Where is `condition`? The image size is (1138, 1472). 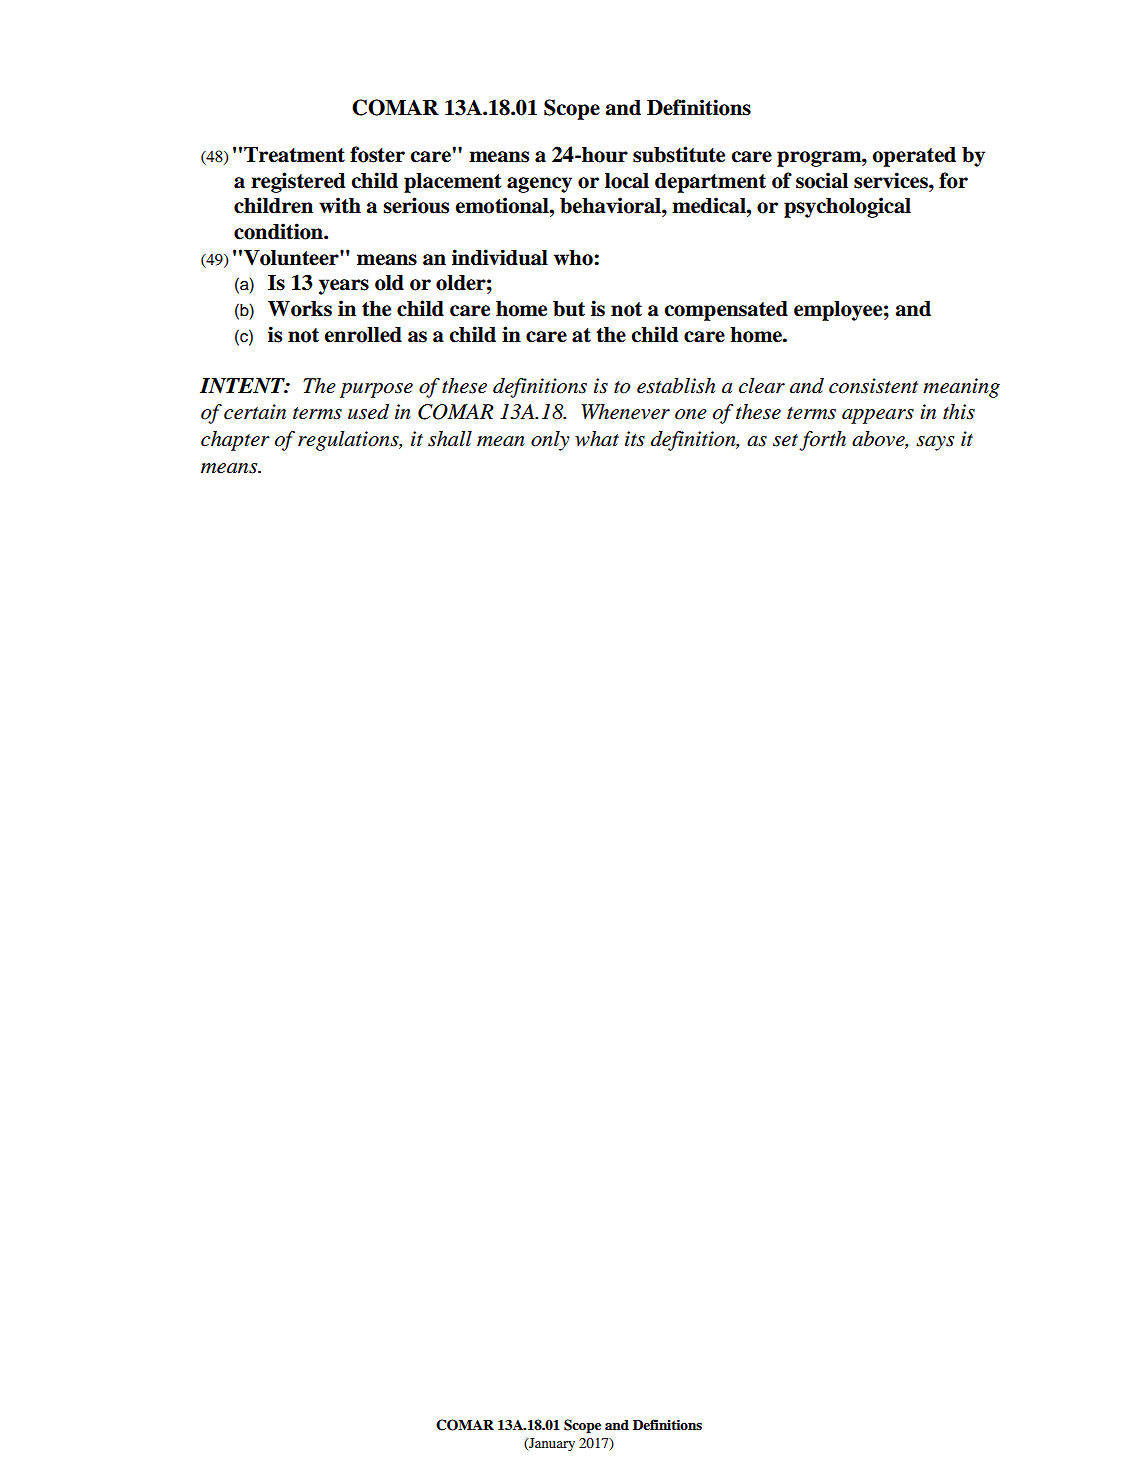
condition is located at coordinates (279, 231).
